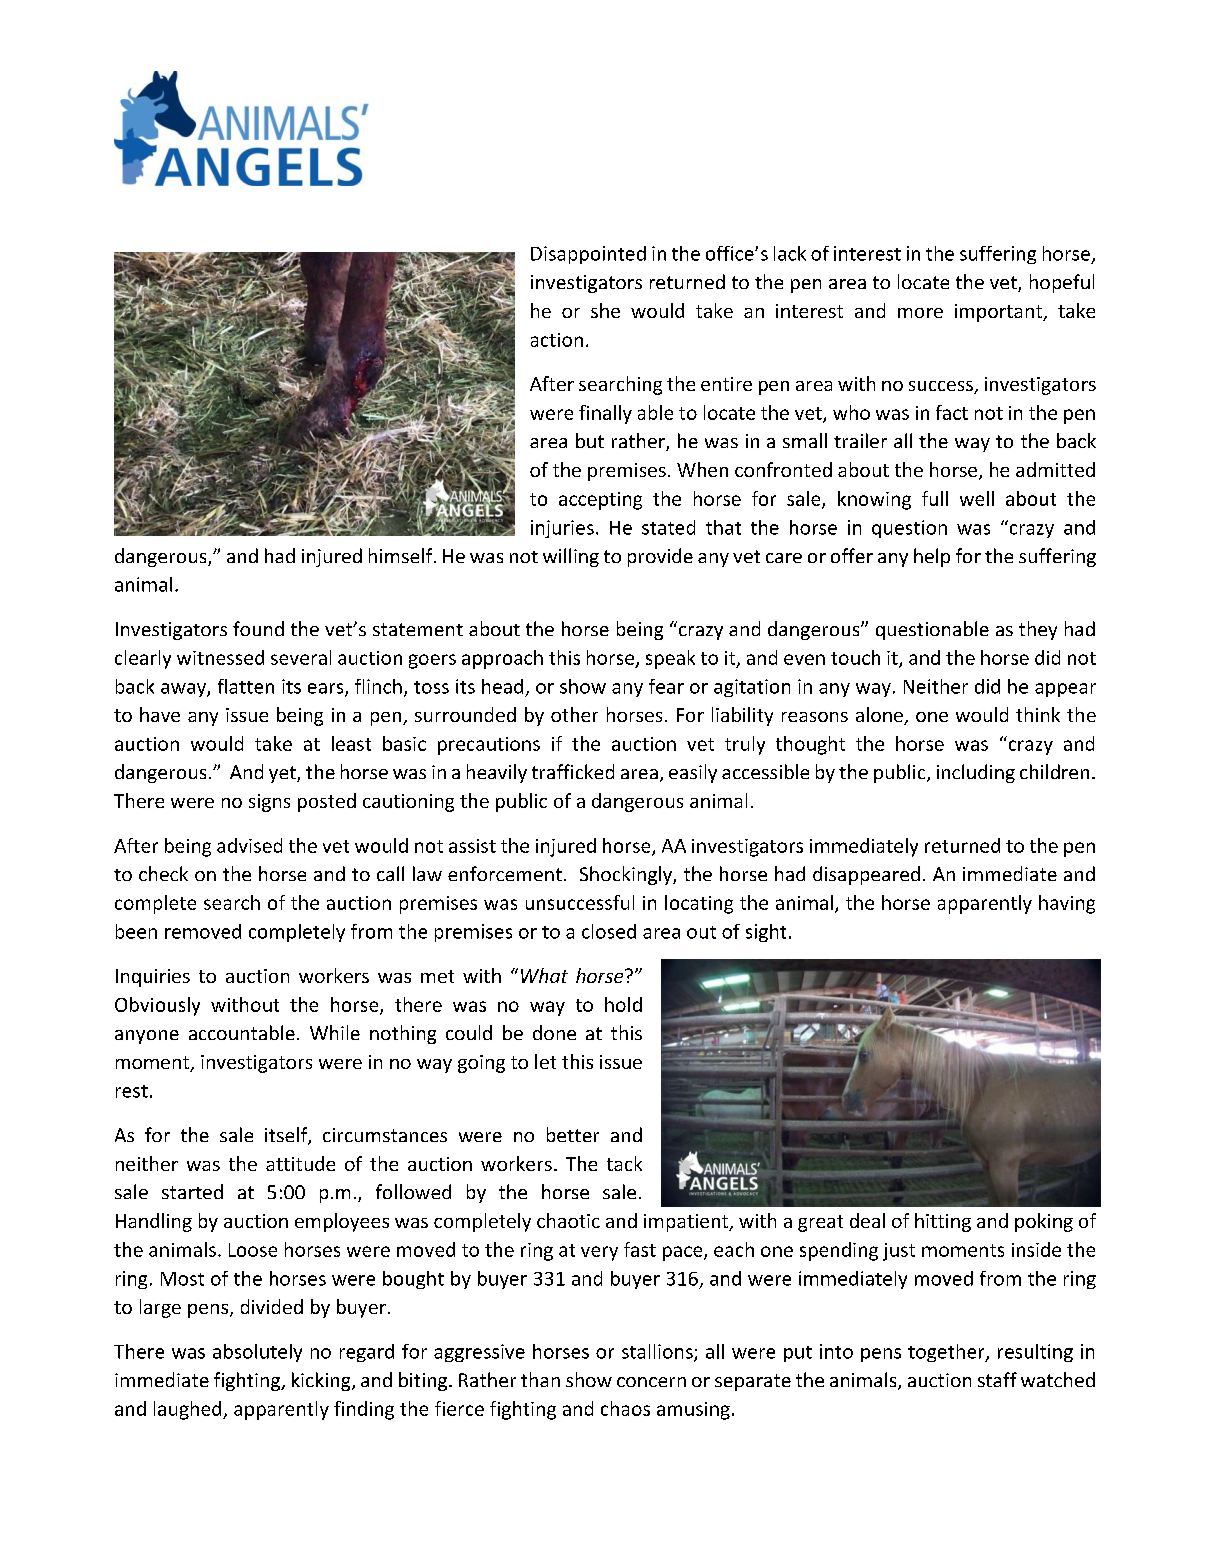 This image has height=1566, width=1210. I want to click on attitude, so click(300, 1163).
